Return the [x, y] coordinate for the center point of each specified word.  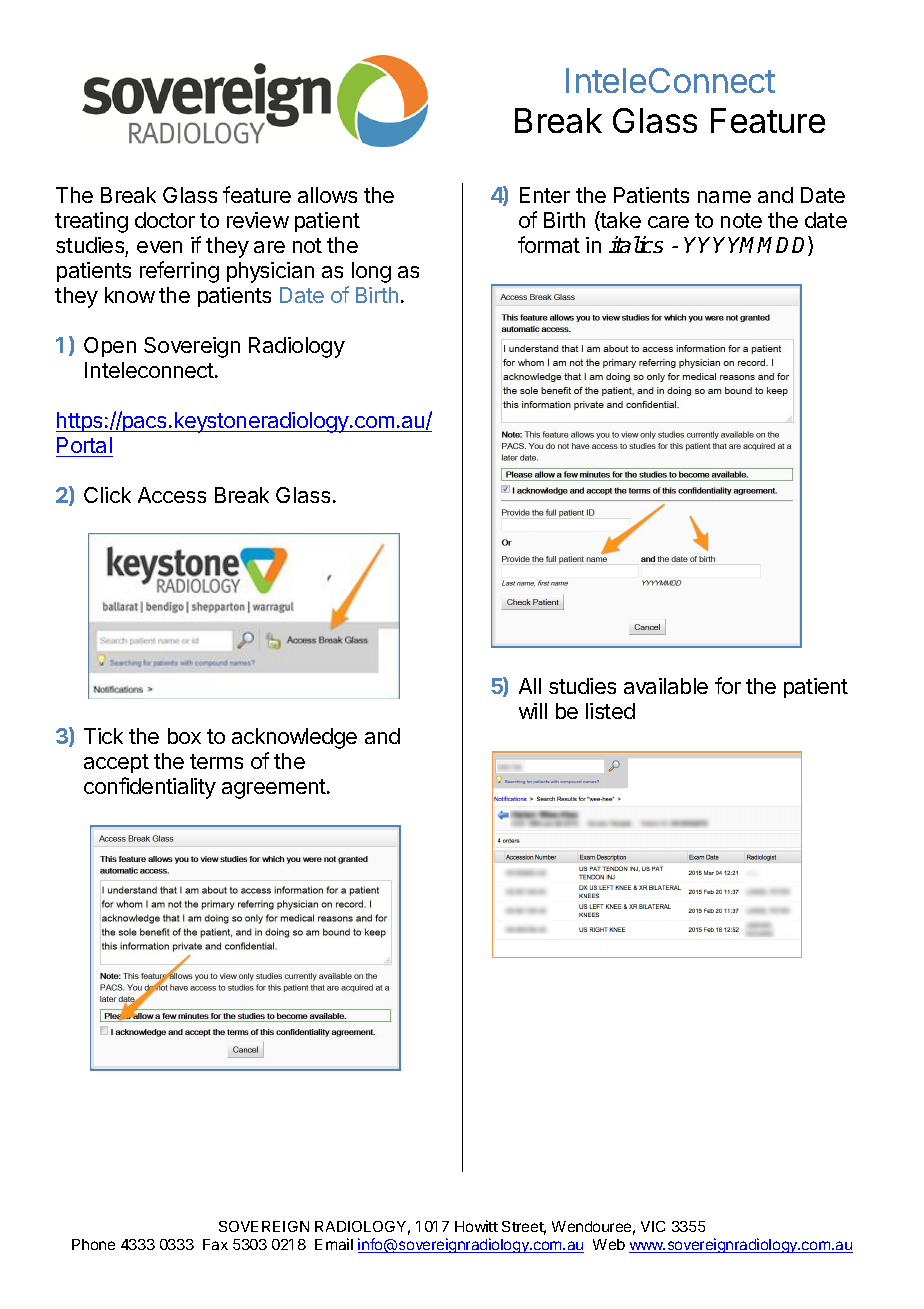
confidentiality [150, 788]
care [668, 222]
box [184, 736]
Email [334, 1244]
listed [610, 711]
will [533, 711]
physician [270, 272]
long [371, 272]
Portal [84, 445]
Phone [93, 1244]
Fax [215, 1244]
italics [636, 244]
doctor [165, 220]
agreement [275, 789]
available [666, 686]
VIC [653, 1226]
